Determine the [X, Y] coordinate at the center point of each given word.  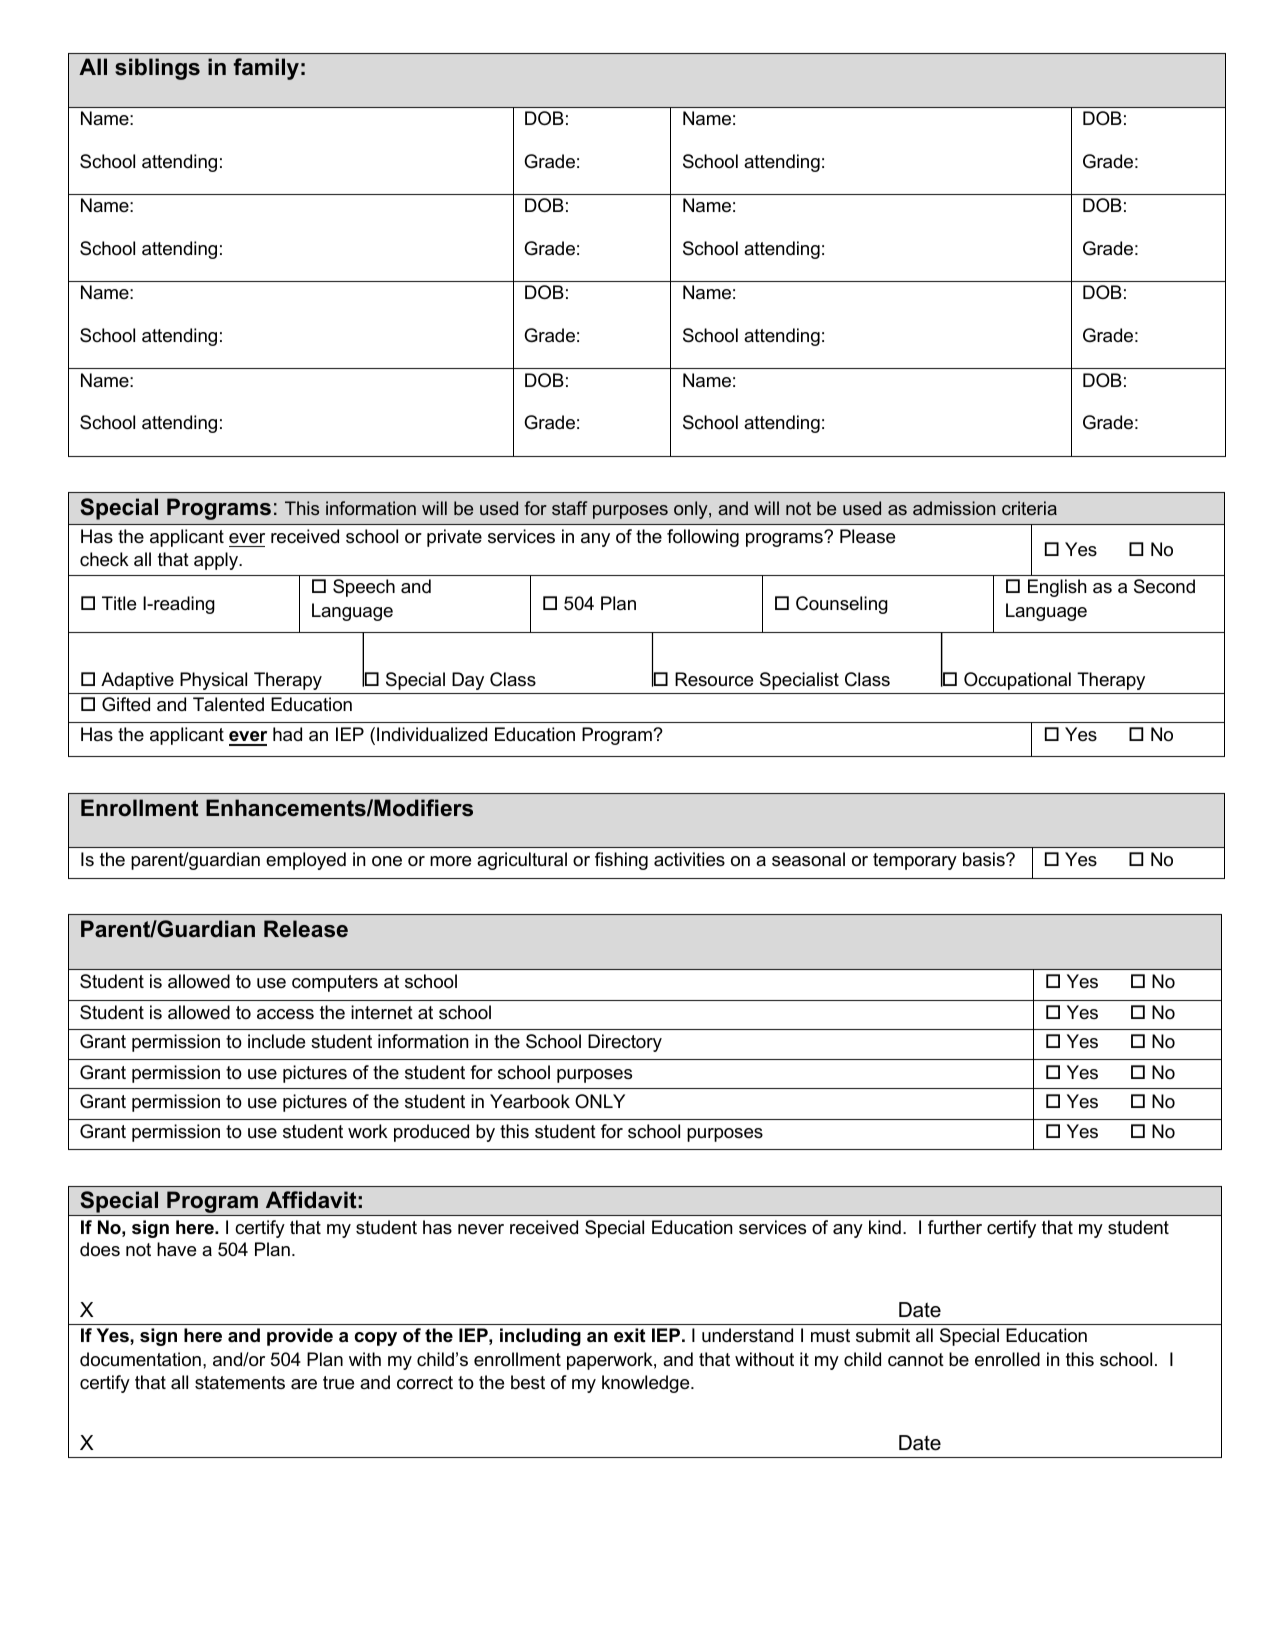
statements [240, 1383]
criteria [1029, 508]
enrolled [1007, 1359]
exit [630, 1335]
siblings [157, 69]
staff [569, 508]
